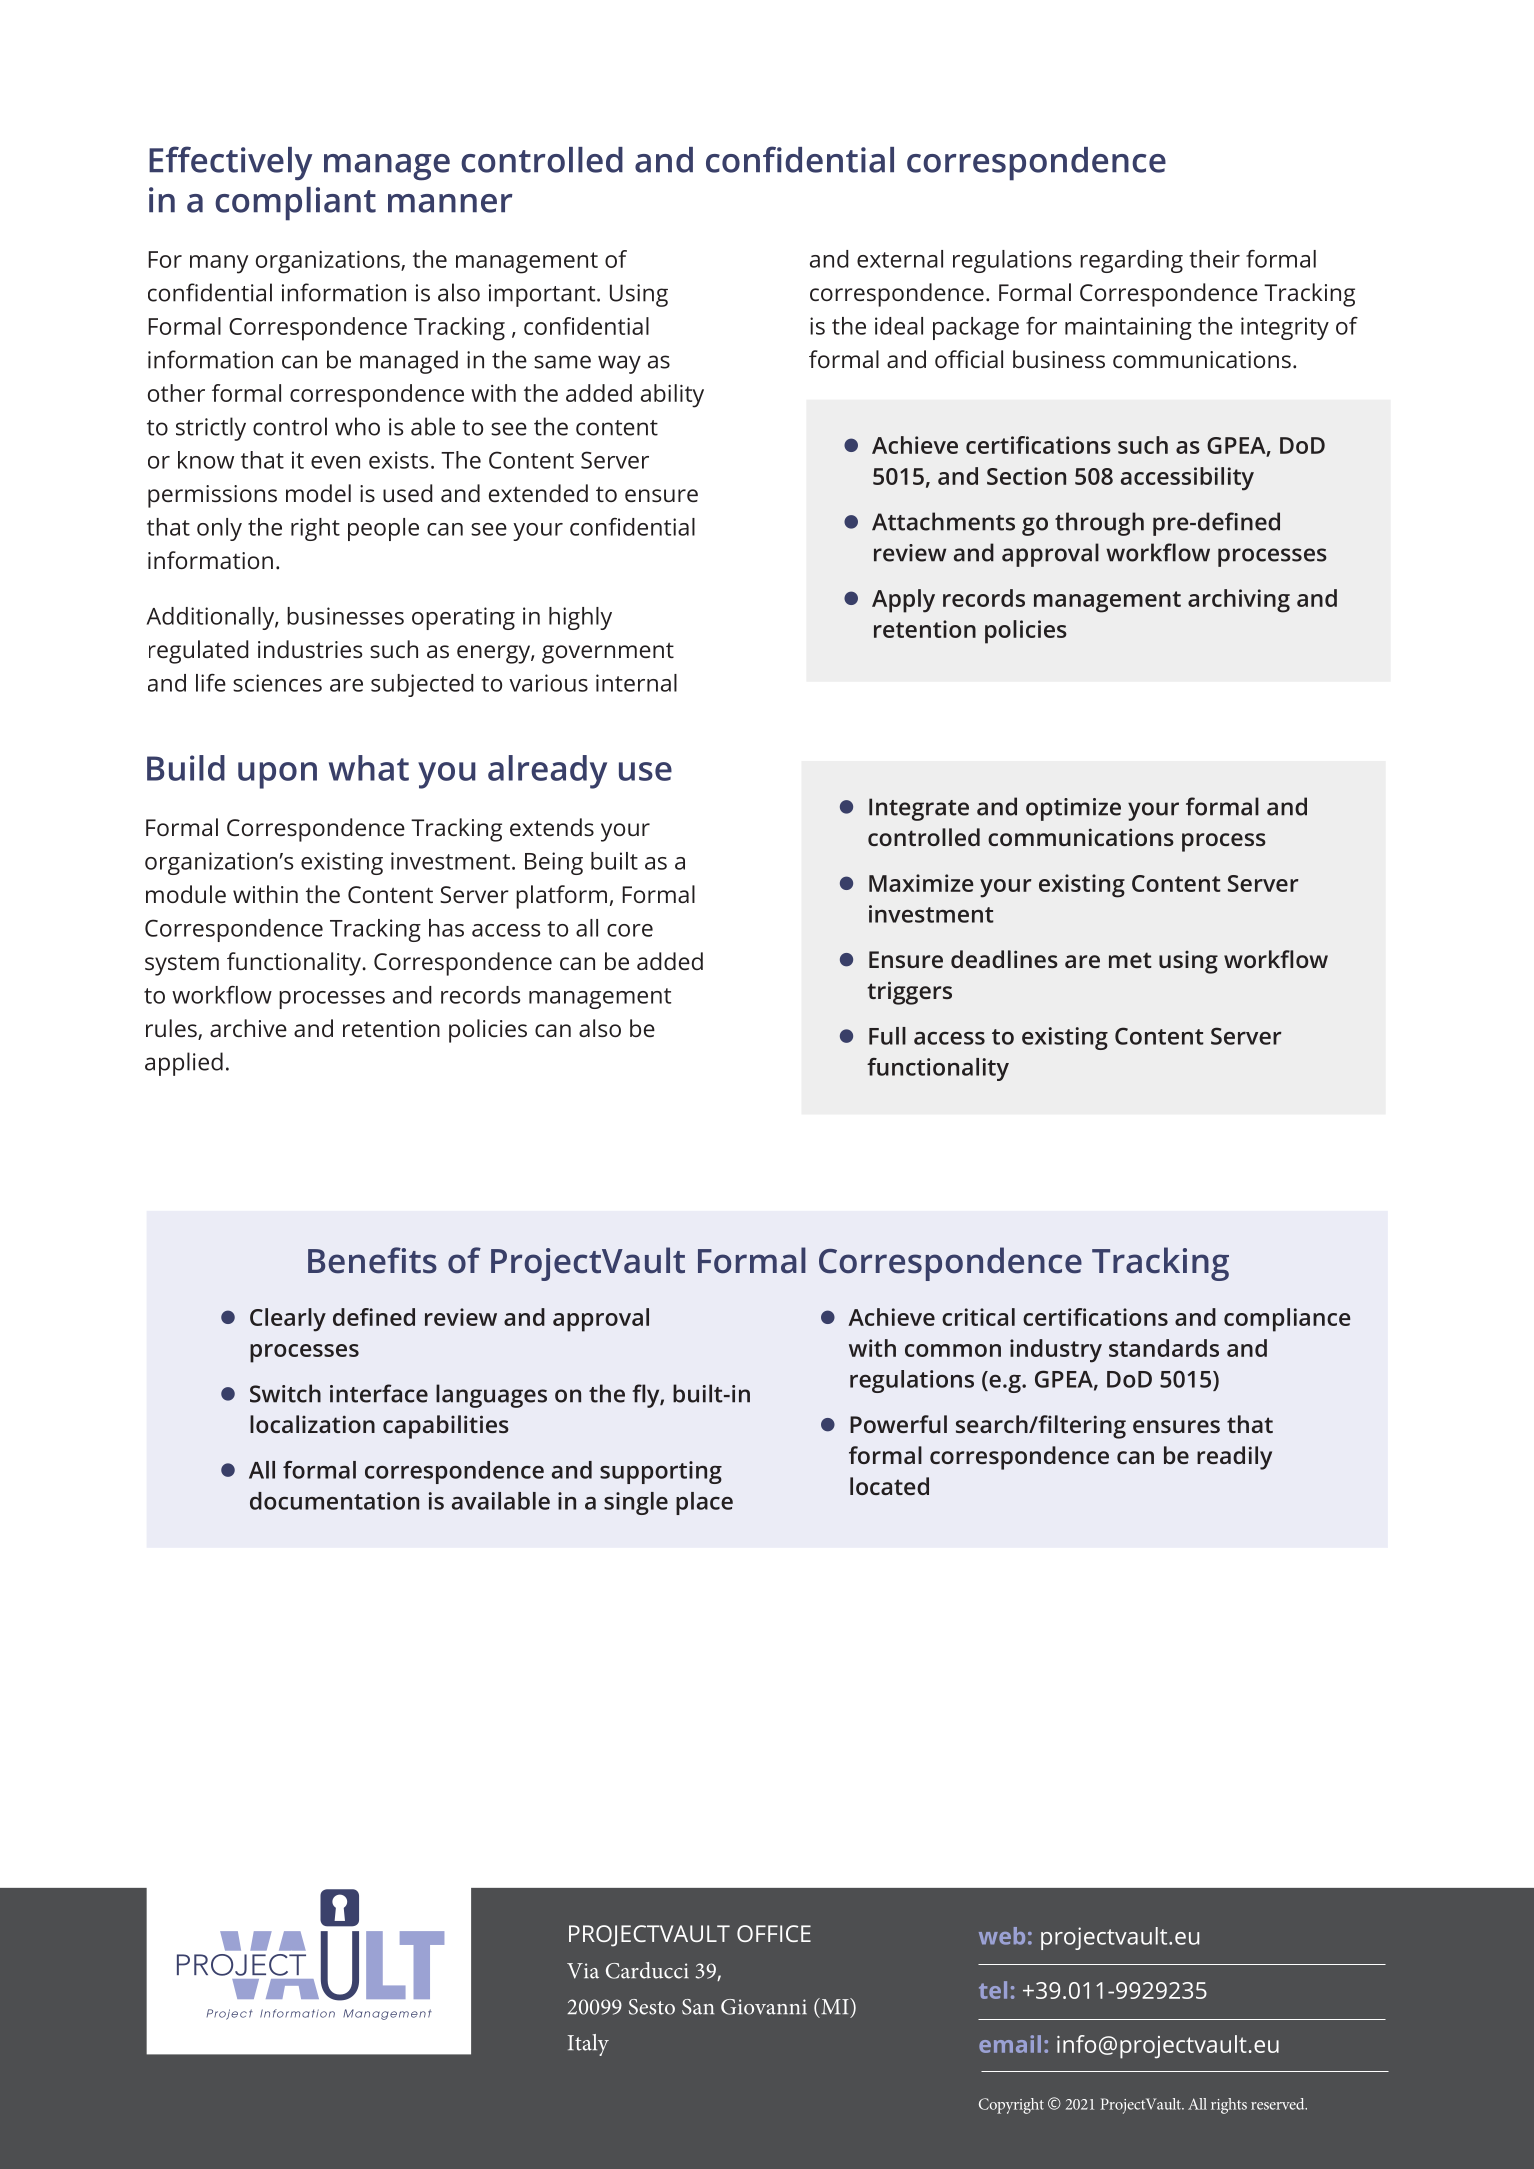  Describe the element at coordinates (698, 2007) in the image. I see `San` at that location.
